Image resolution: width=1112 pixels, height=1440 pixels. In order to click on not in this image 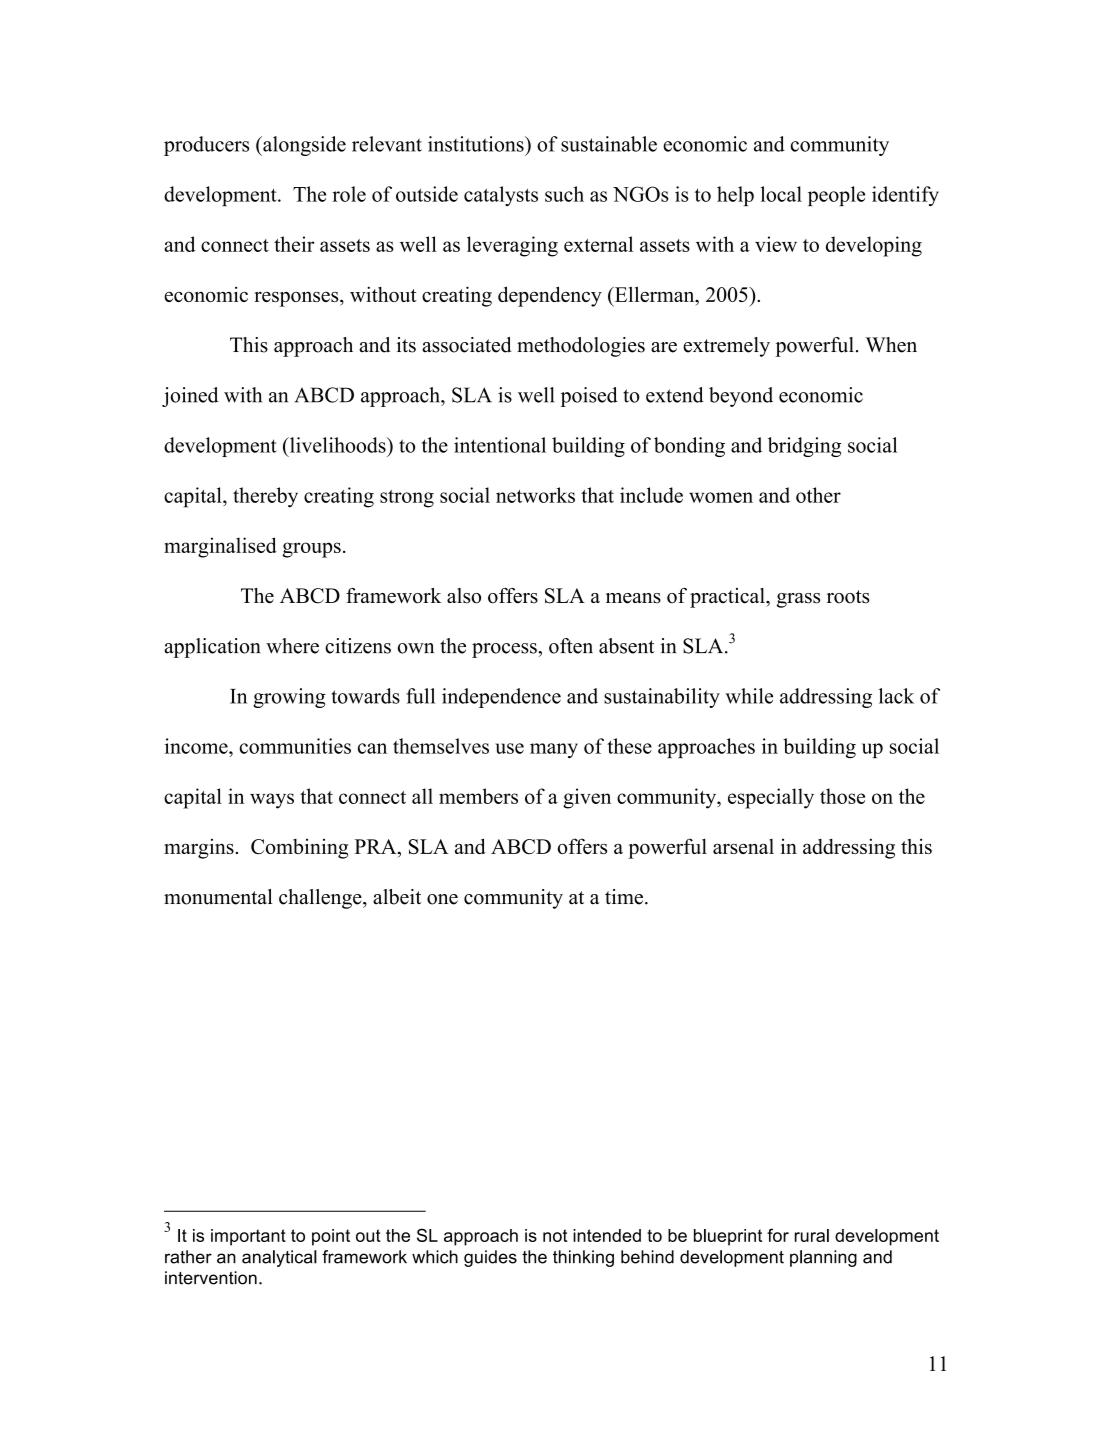, I will do `click(555, 1235)`.
